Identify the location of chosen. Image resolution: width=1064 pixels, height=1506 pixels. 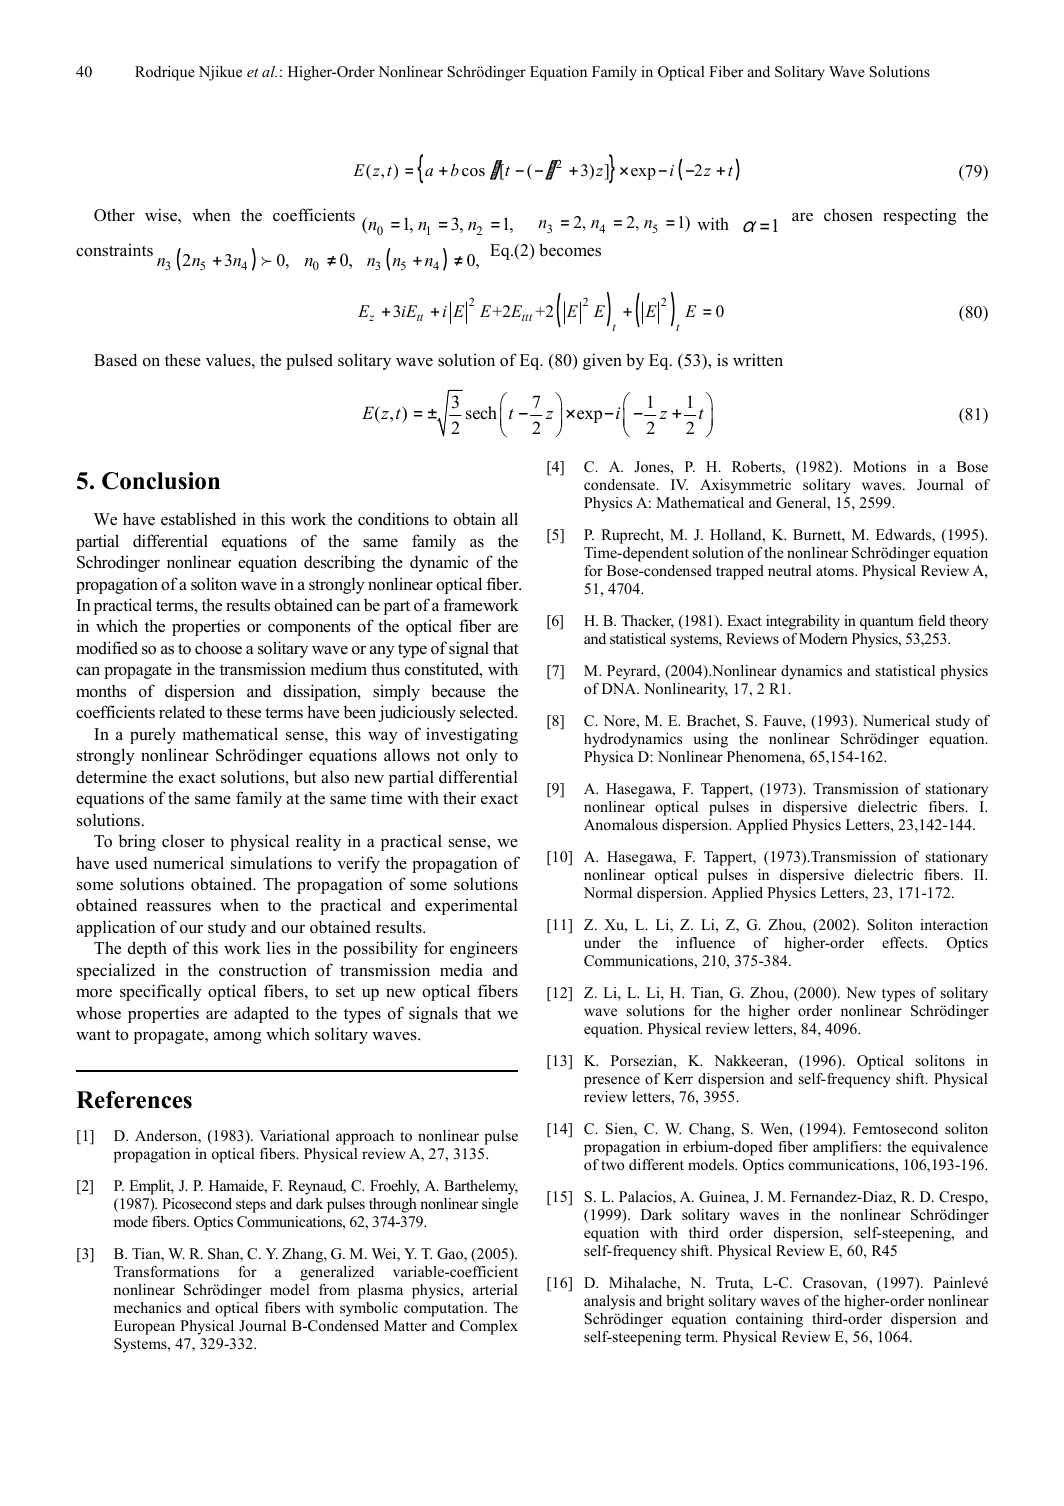
(848, 215).
